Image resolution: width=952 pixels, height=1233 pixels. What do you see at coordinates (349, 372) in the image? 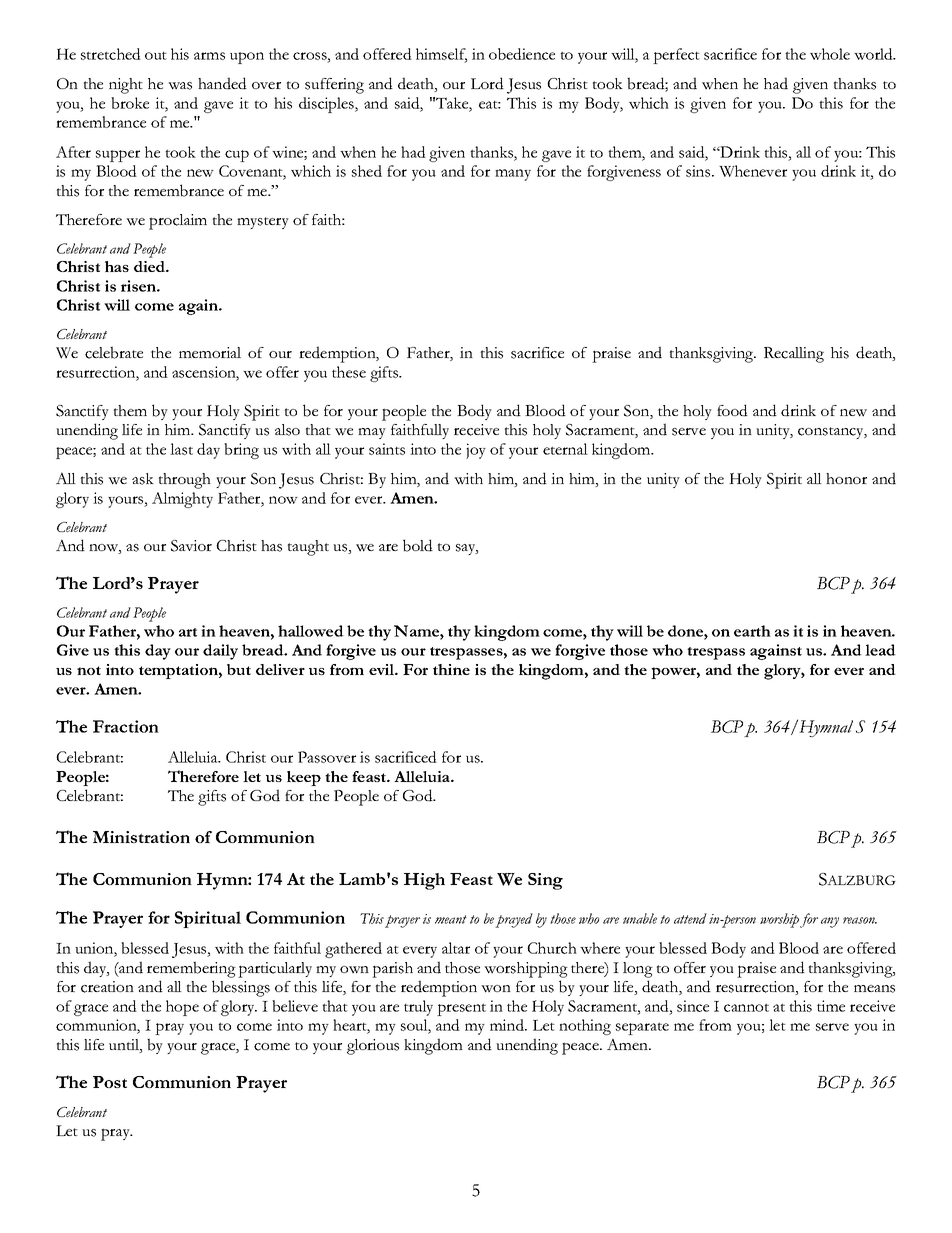
I see `these` at bounding box center [349, 372].
